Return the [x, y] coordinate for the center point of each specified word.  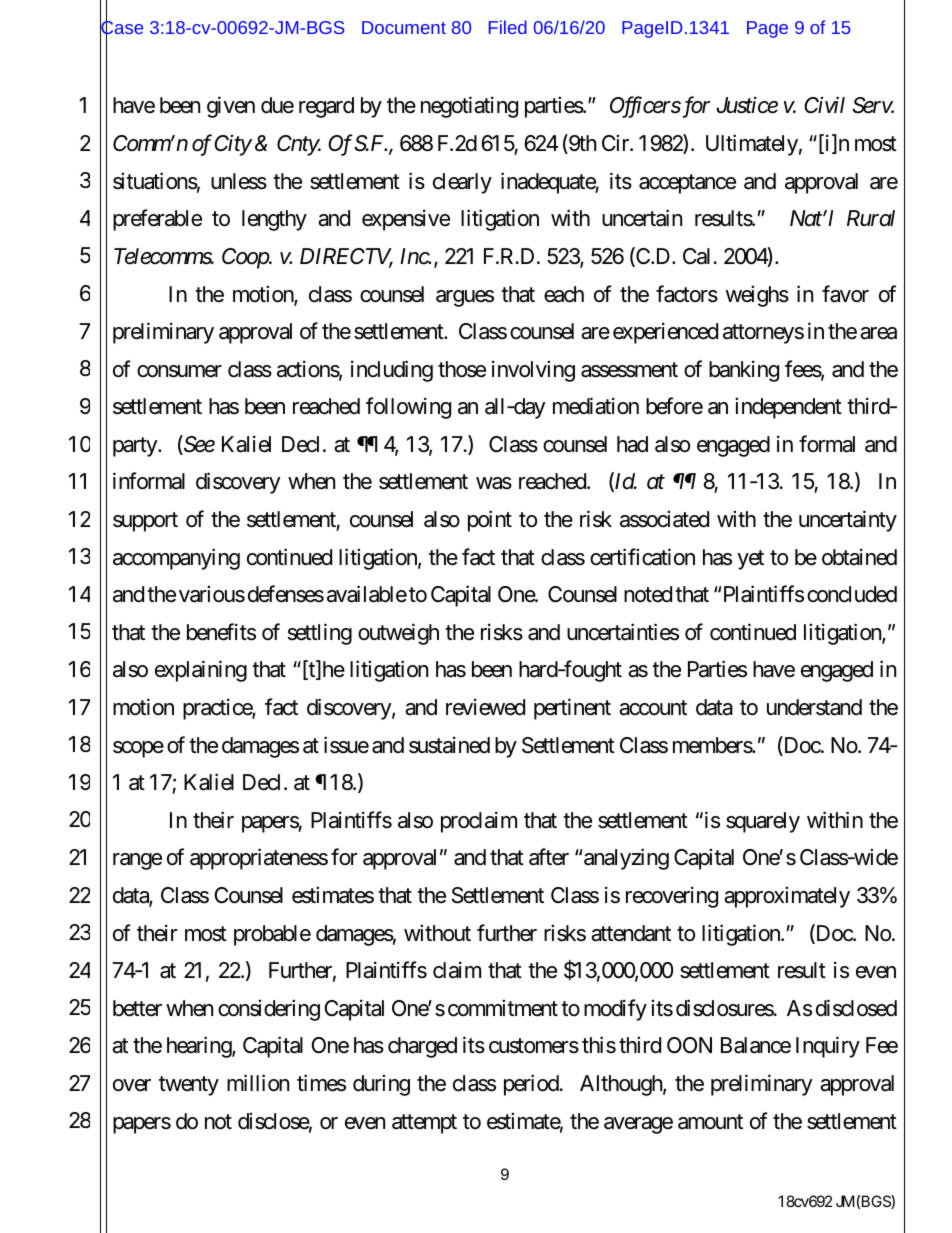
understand [814, 707]
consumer [179, 371]
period [531, 1085]
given [231, 107]
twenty [189, 1086]
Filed [508, 27]
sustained [449, 745]
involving [533, 371]
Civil [824, 105]
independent [788, 408]
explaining [201, 671]
